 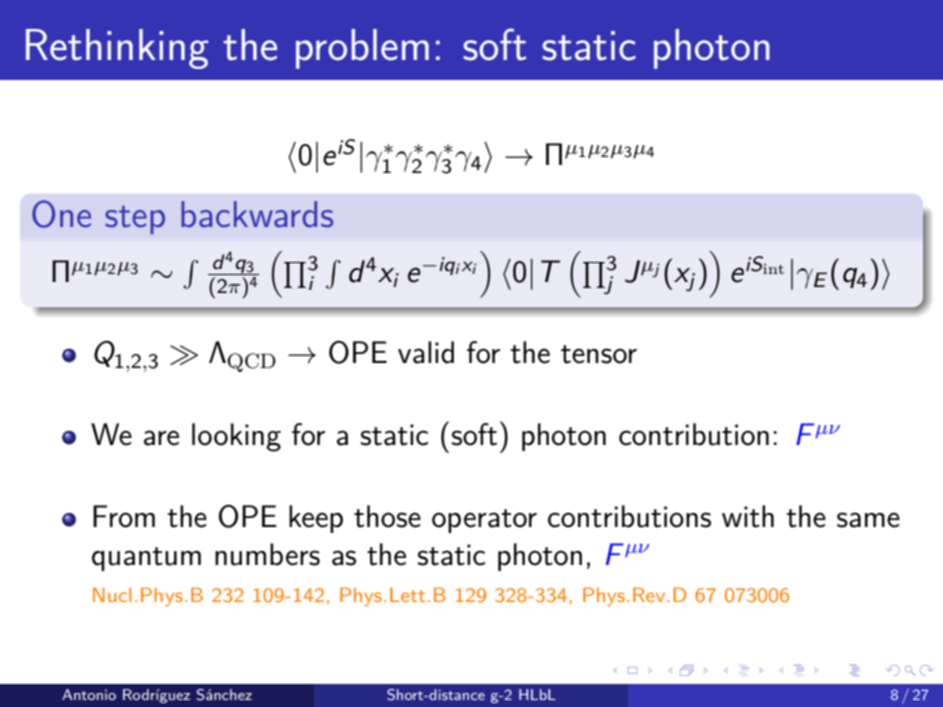 I want to click on backwards, so click(x=257, y=214).
